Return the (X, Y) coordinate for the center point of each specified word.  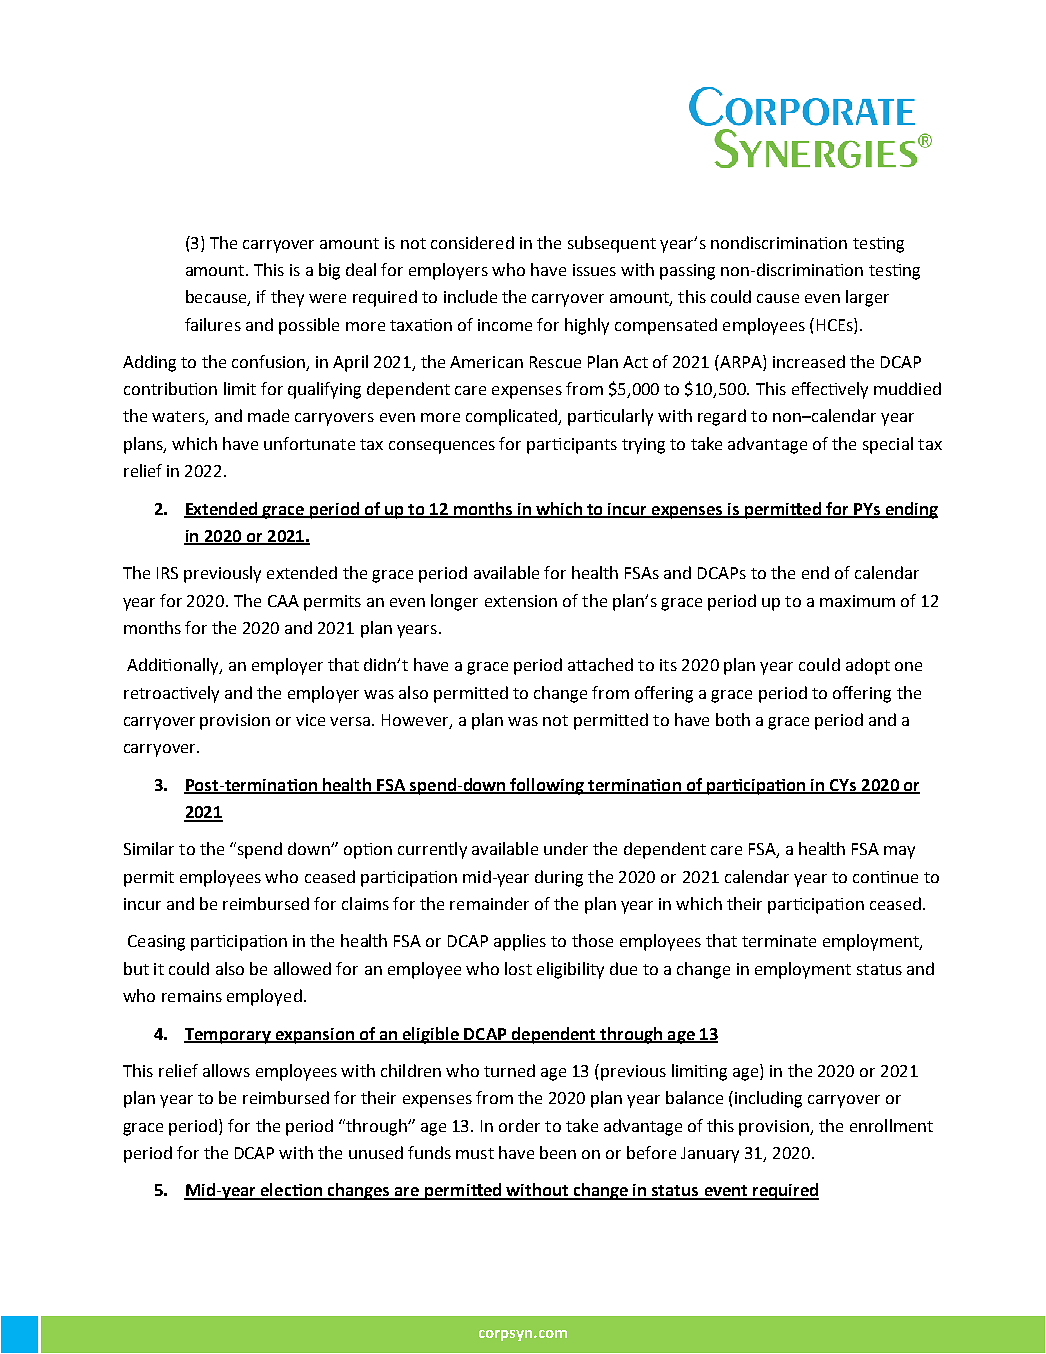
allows (226, 1070)
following (547, 786)
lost (518, 968)
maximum (857, 601)
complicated (513, 417)
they (287, 298)
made (268, 415)
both (733, 719)
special (888, 445)
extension (521, 601)
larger (867, 298)
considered (472, 242)
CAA (283, 601)
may (899, 852)
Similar (149, 848)
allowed (302, 968)
